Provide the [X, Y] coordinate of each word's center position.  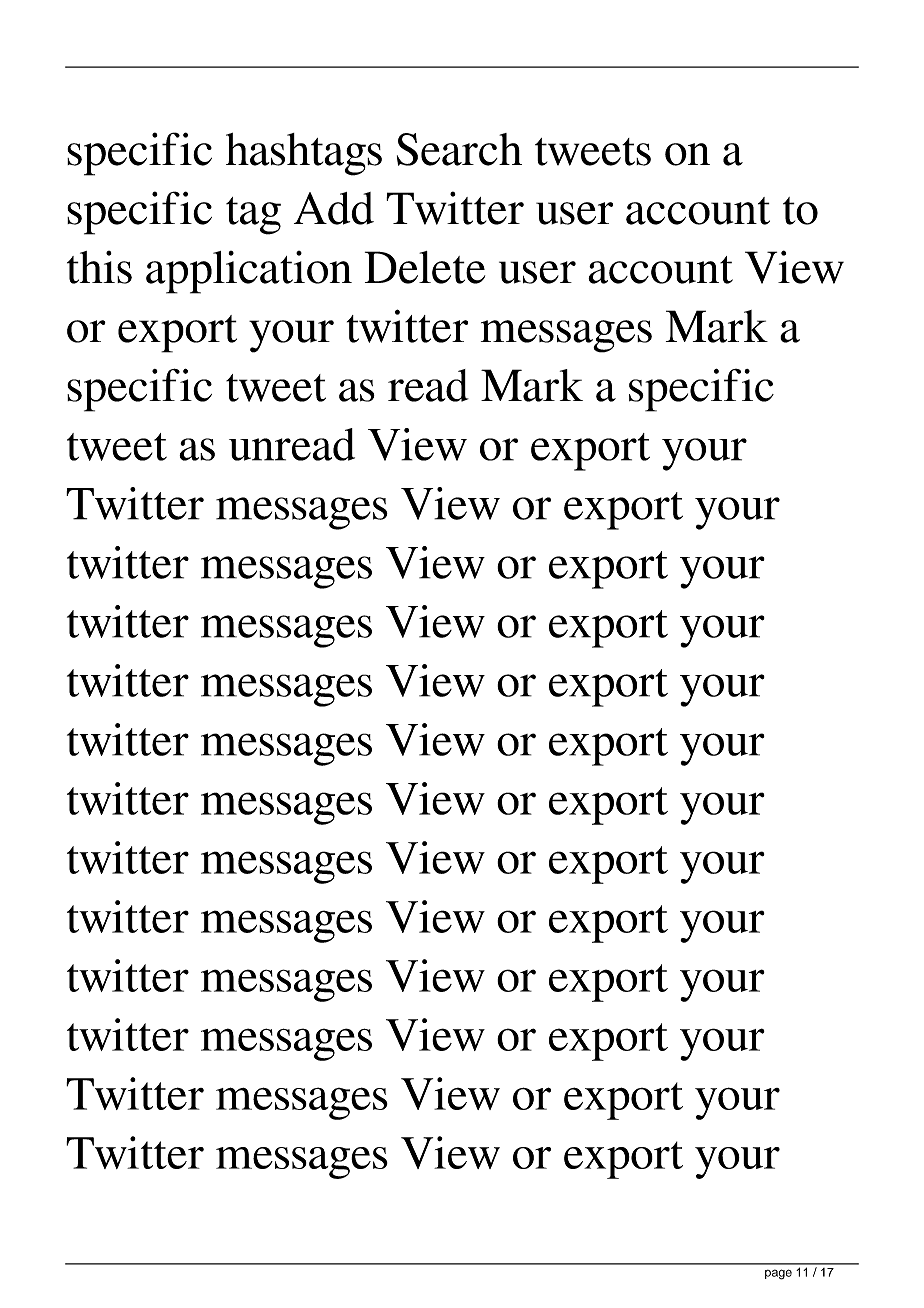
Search [459, 149]
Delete [425, 267]
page [778, 1274]
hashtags [304, 154]
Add [334, 208]
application [249, 272]
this [99, 267]
